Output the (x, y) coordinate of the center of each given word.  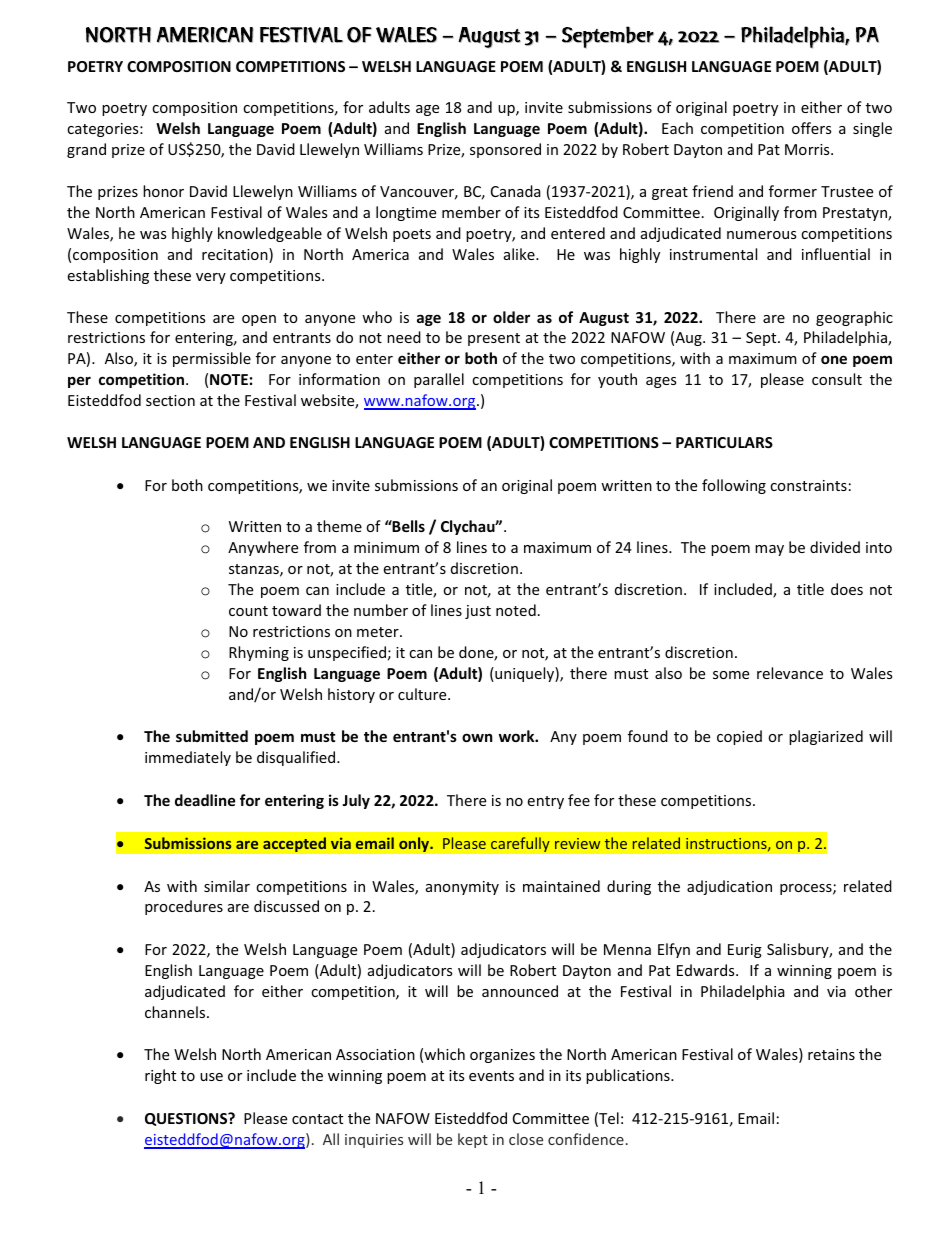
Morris (808, 149)
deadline (205, 800)
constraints (808, 485)
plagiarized (826, 737)
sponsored (505, 150)
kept (473, 1140)
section (170, 400)
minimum (386, 547)
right (160, 1076)
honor (163, 191)
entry (546, 802)
